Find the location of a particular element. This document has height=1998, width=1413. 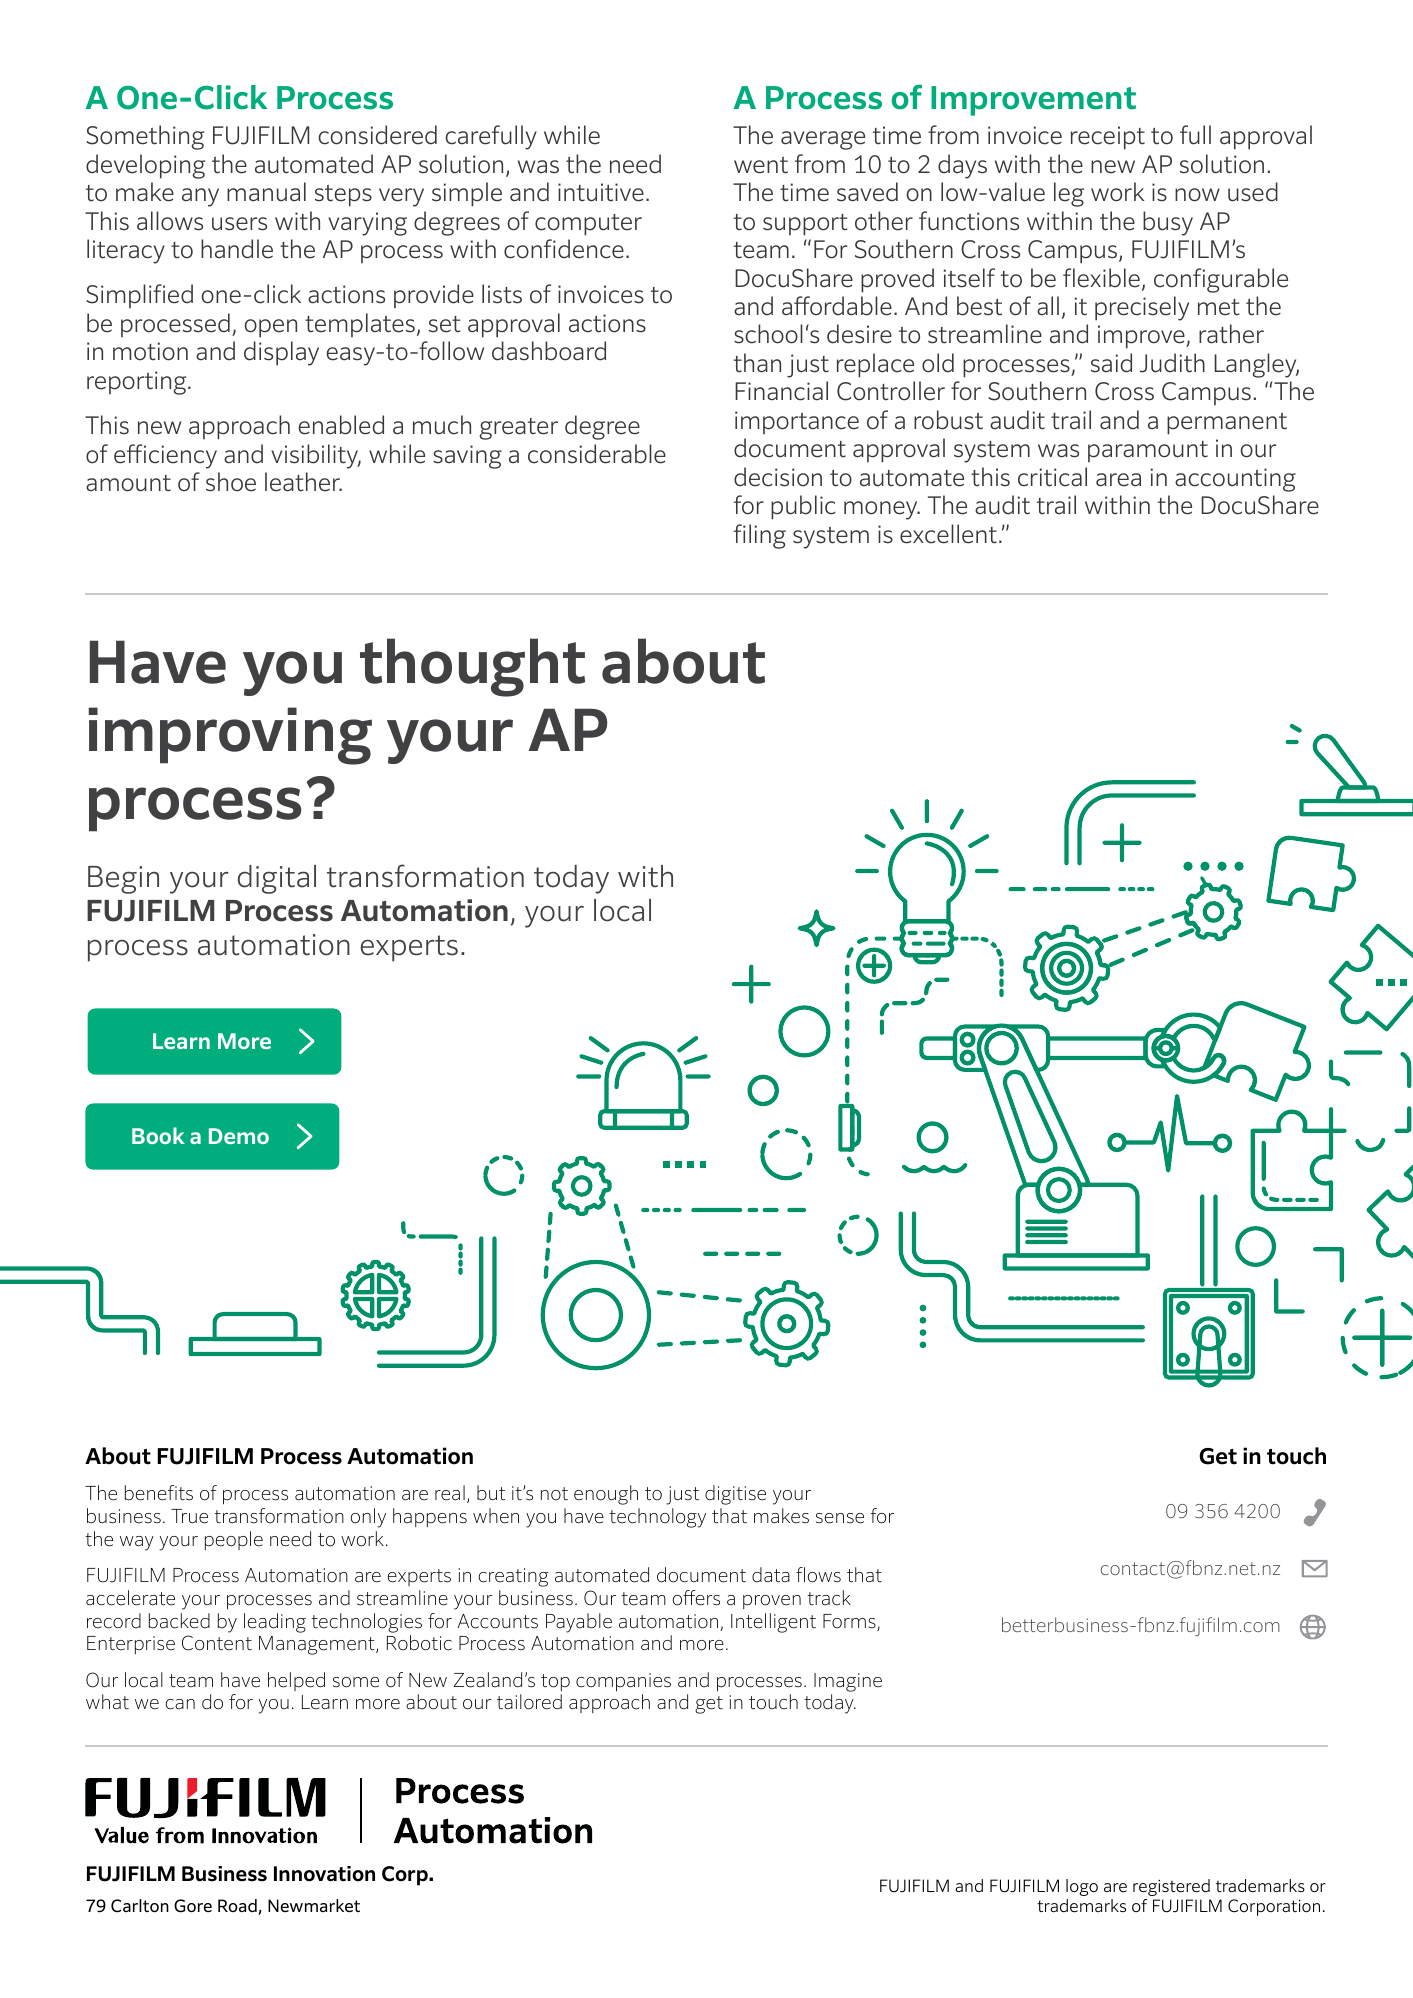

companies is located at coordinates (623, 1682).
